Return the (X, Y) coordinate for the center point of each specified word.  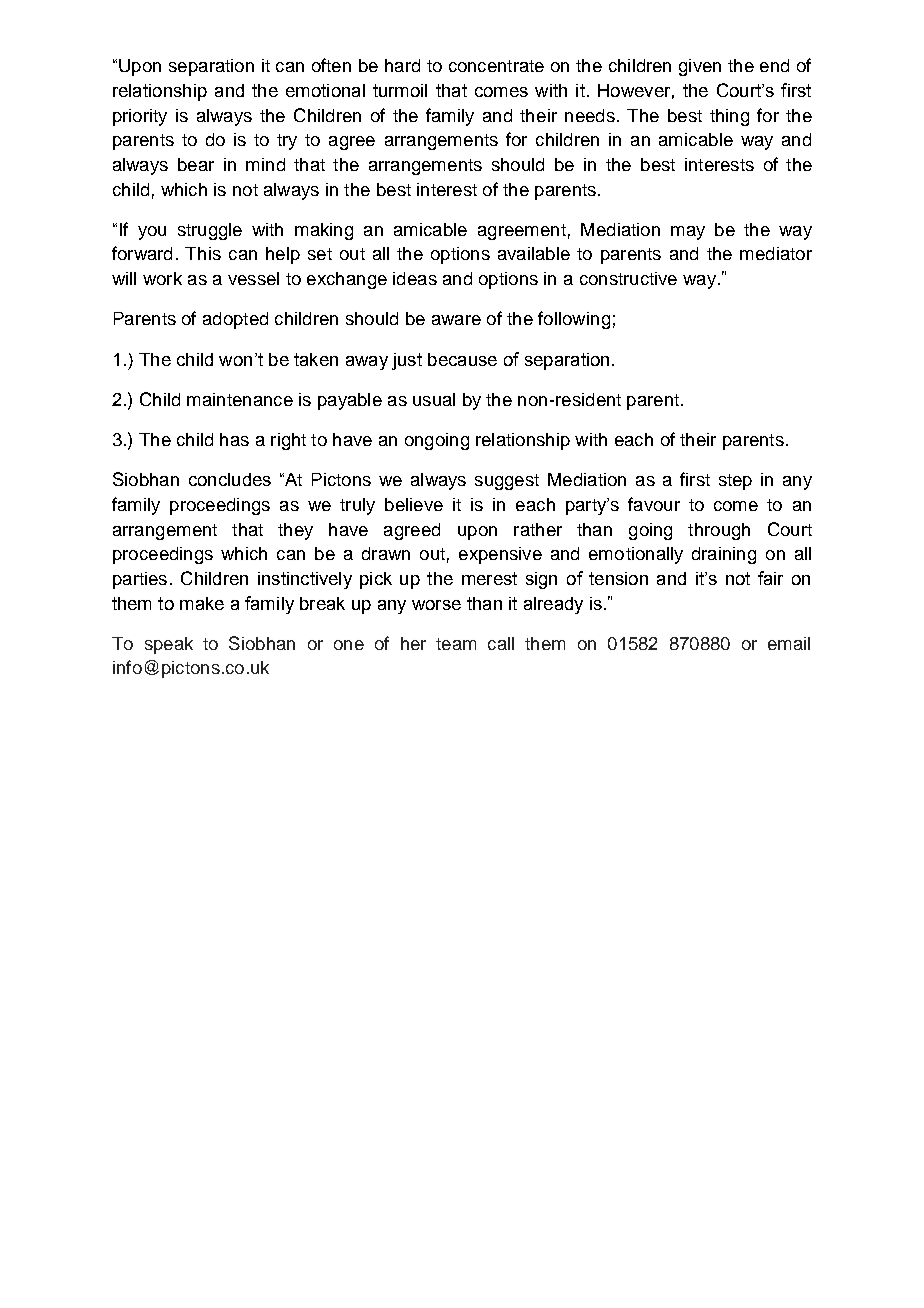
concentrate (496, 66)
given (700, 67)
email (789, 643)
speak (169, 645)
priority (140, 117)
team (456, 644)
